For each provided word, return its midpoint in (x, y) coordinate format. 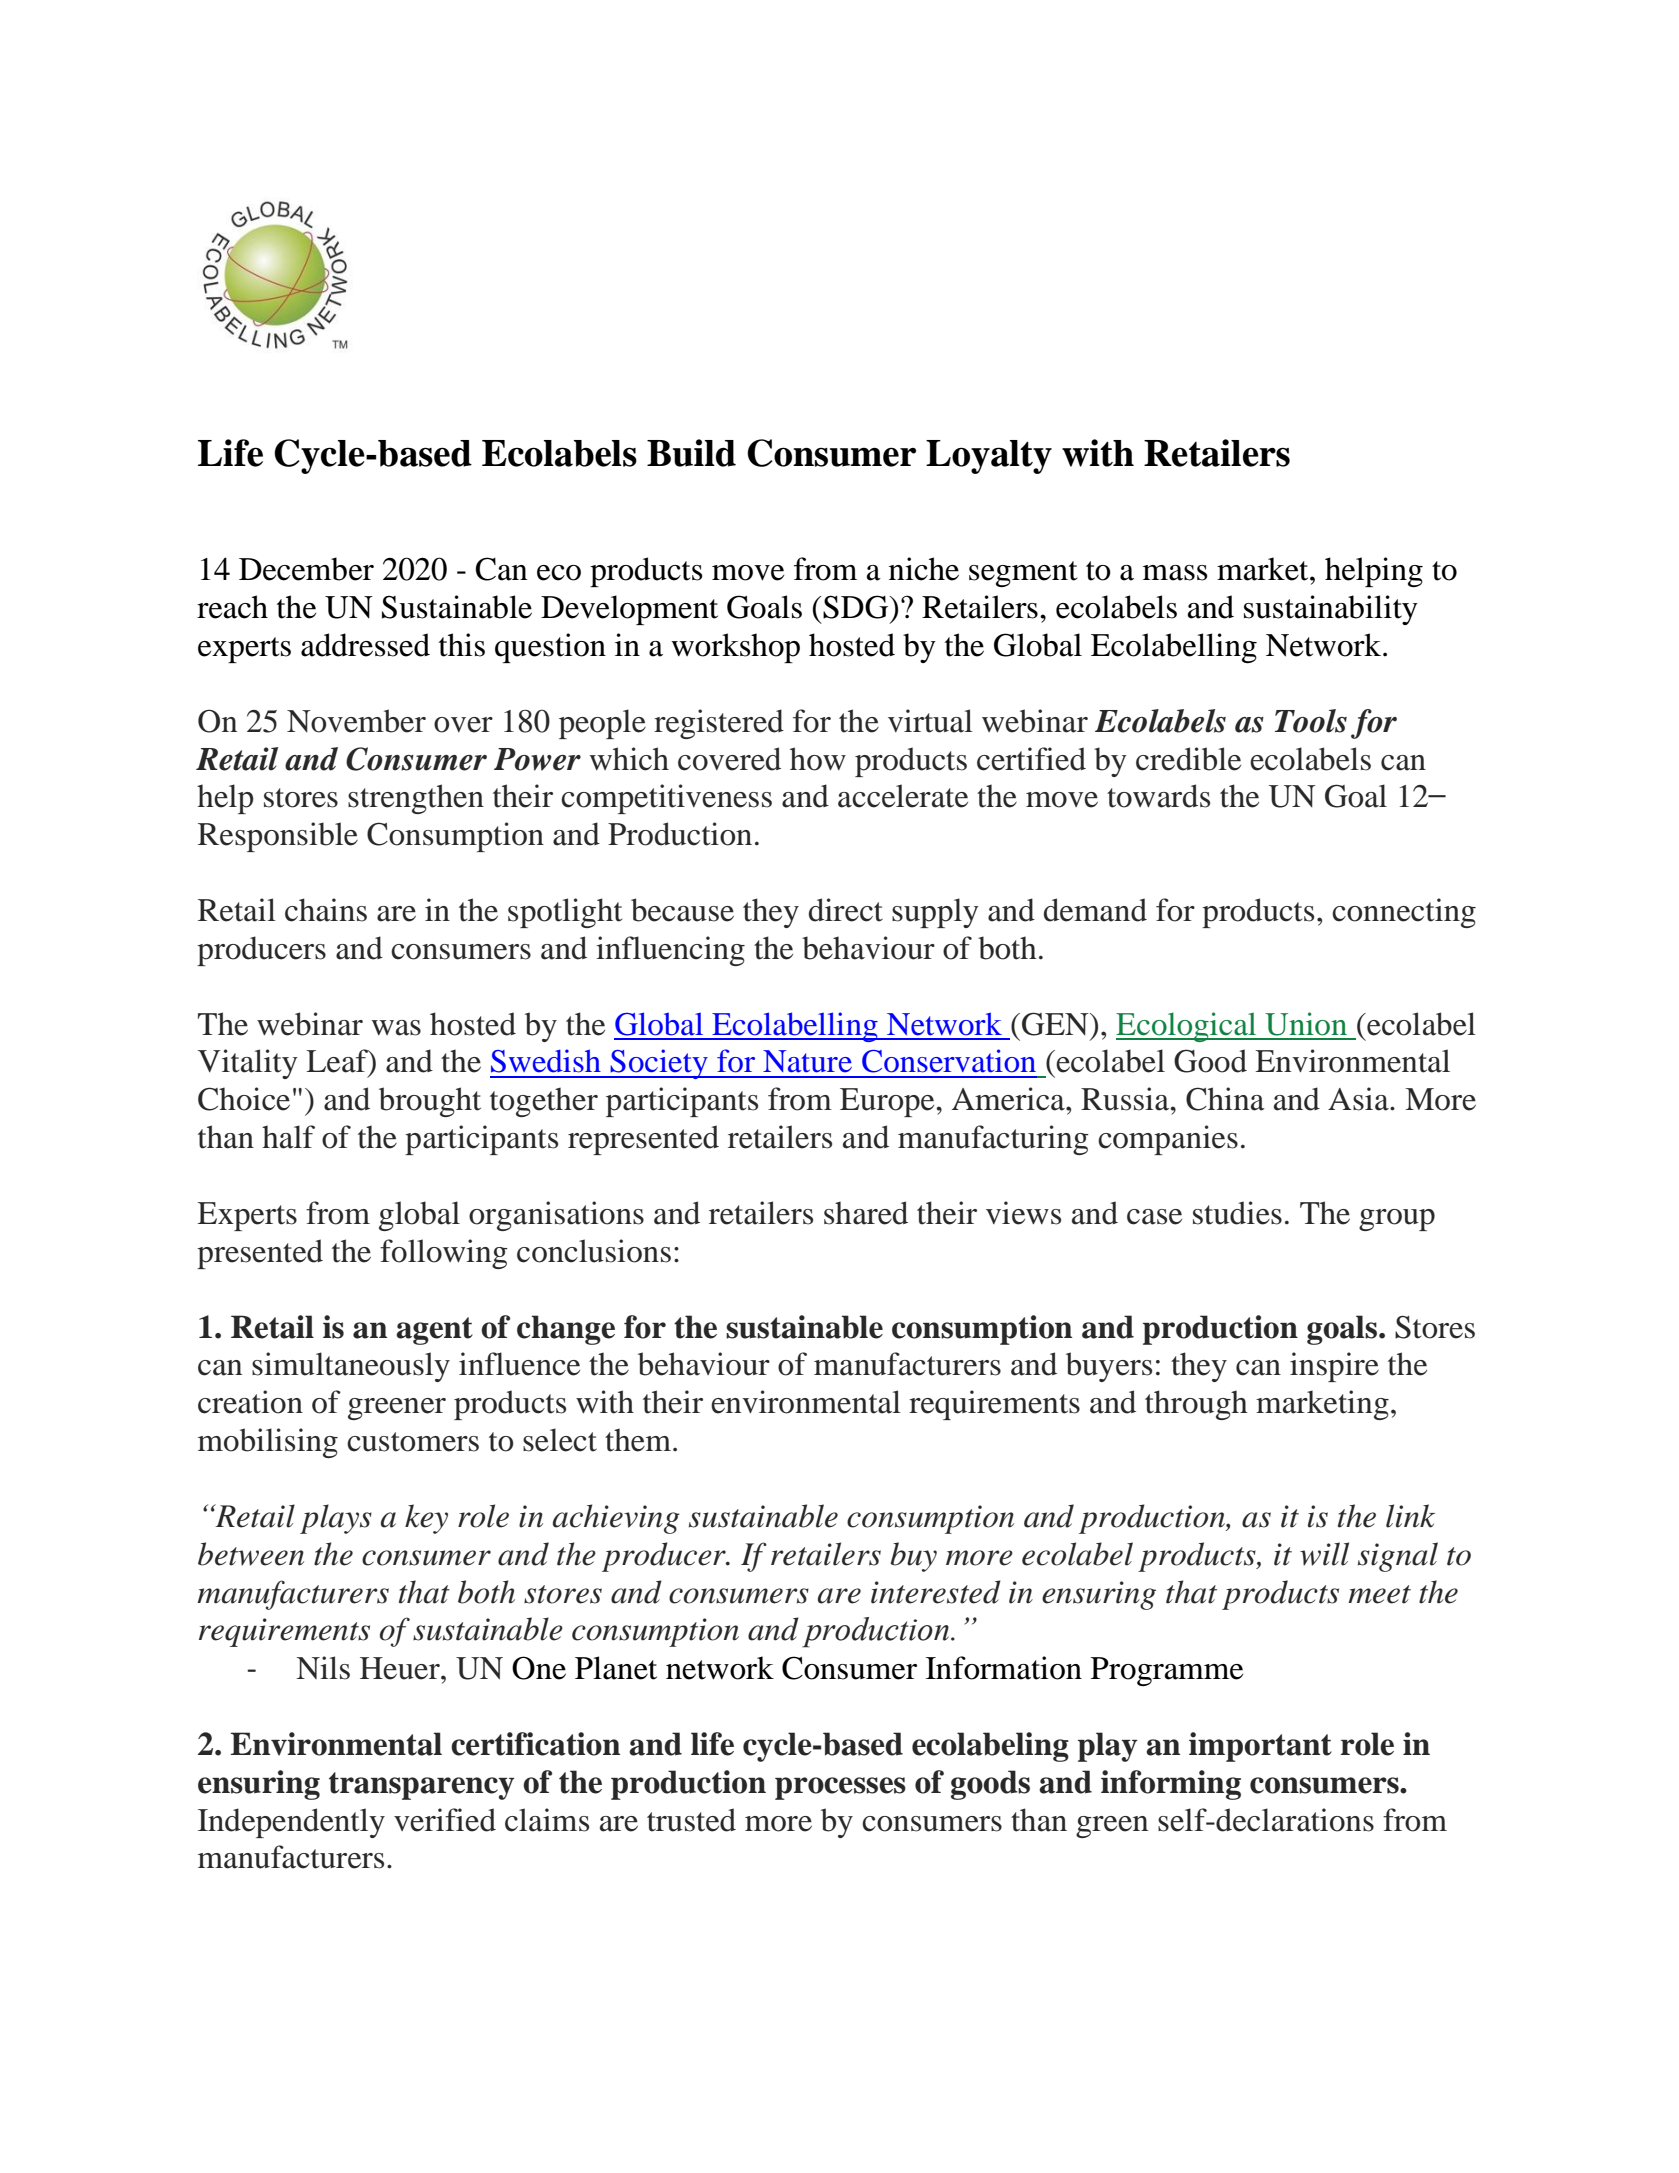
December (306, 569)
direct (846, 910)
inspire (1334, 1367)
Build (691, 453)
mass (1175, 573)
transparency (422, 1786)
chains (326, 910)
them (638, 1440)
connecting (1404, 913)
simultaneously (351, 1367)
